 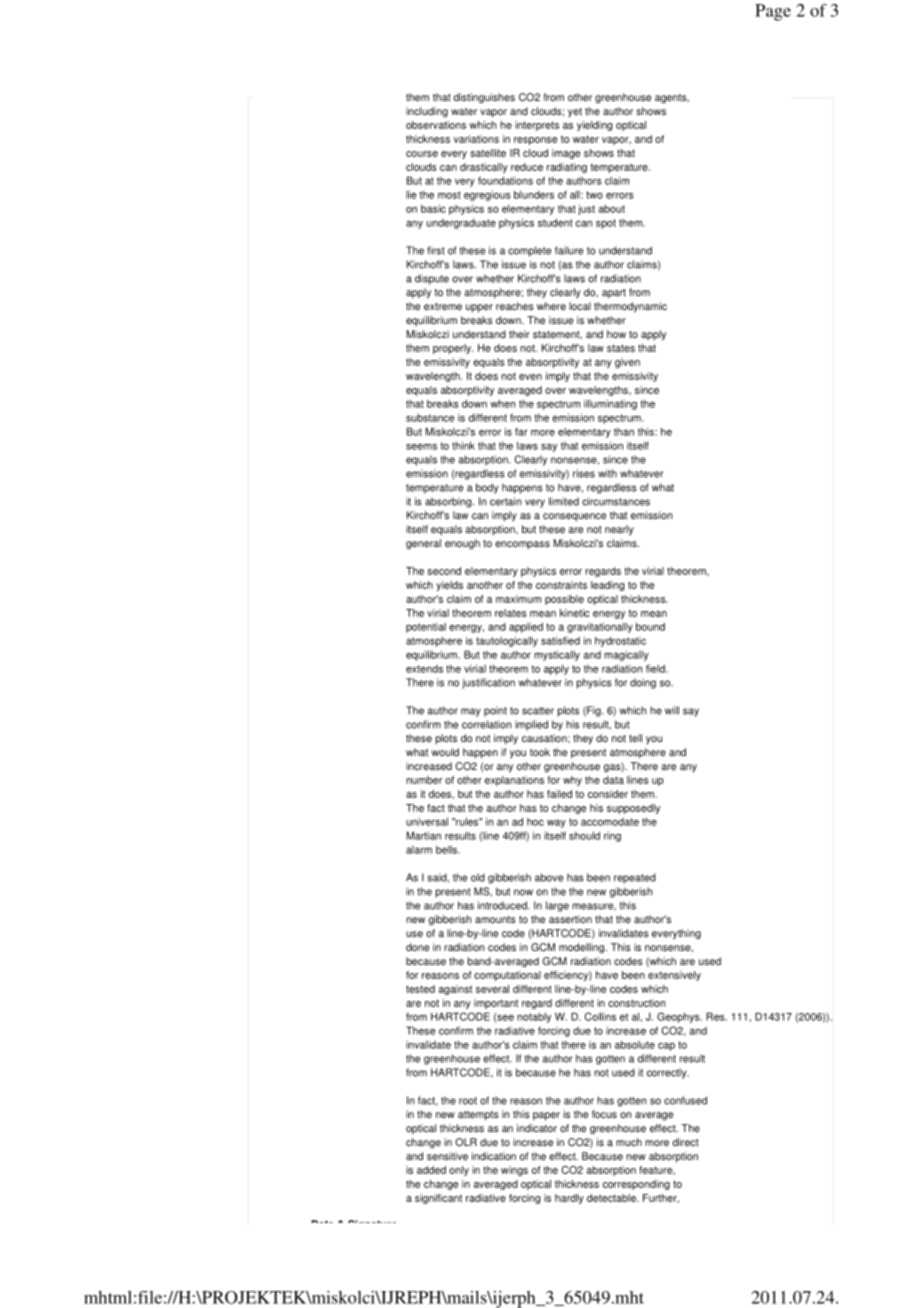 I want to click on illuminating, so click(x=610, y=404).
